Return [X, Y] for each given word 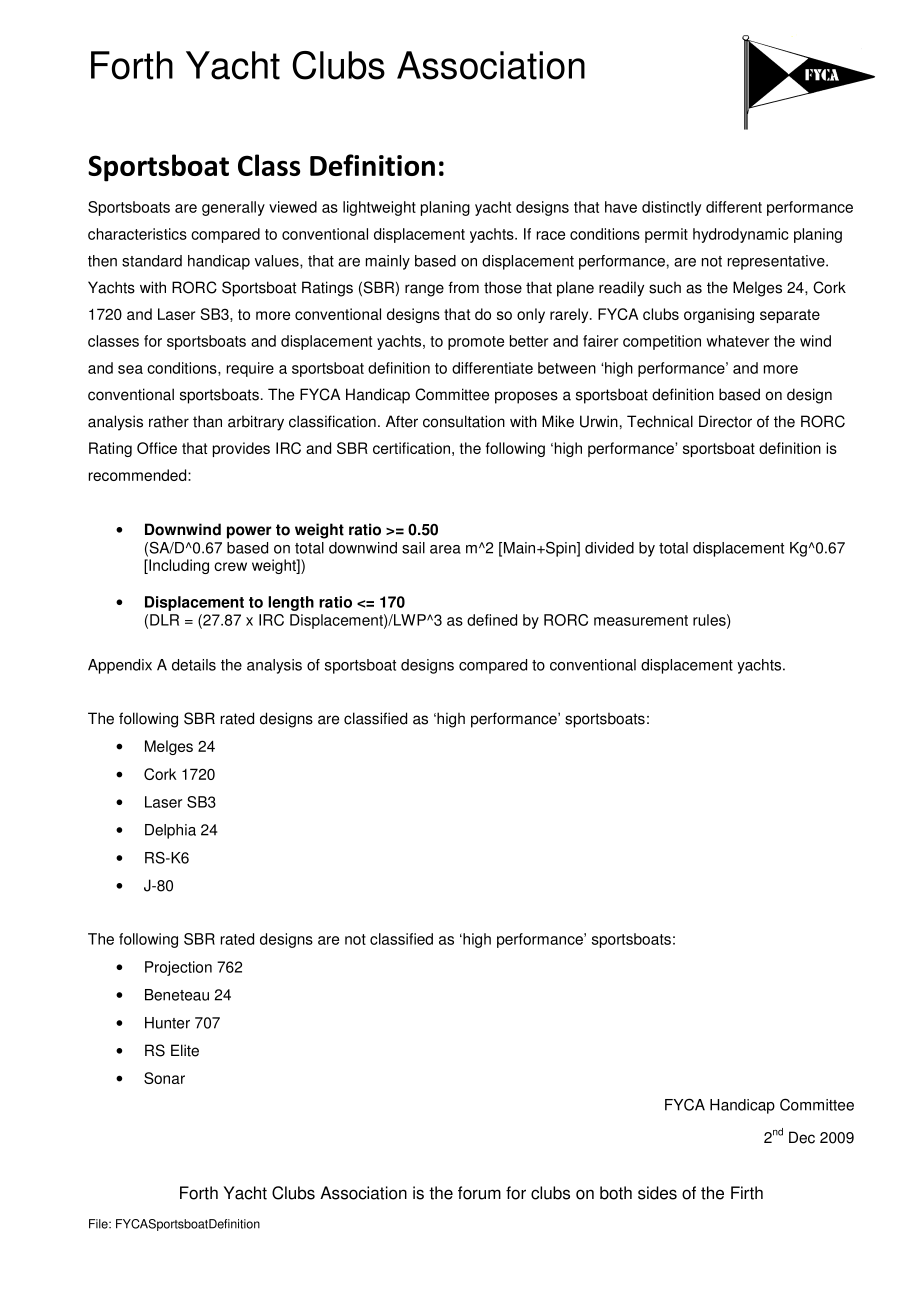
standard [152, 261]
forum [479, 1193]
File [99, 1224]
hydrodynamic [741, 235]
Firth [747, 1193]
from [463, 287]
